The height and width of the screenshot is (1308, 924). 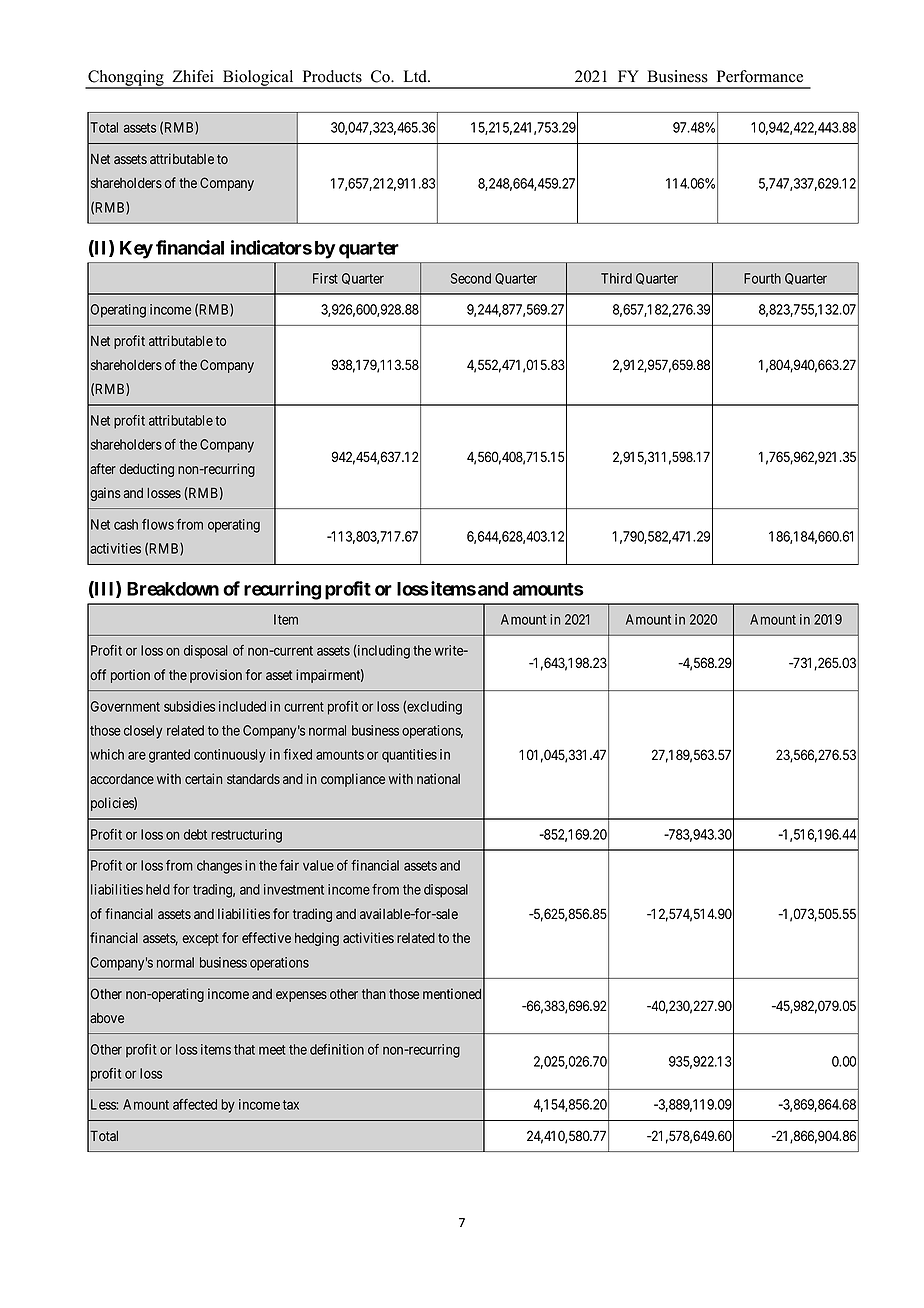 I want to click on Biological, so click(x=258, y=79).
